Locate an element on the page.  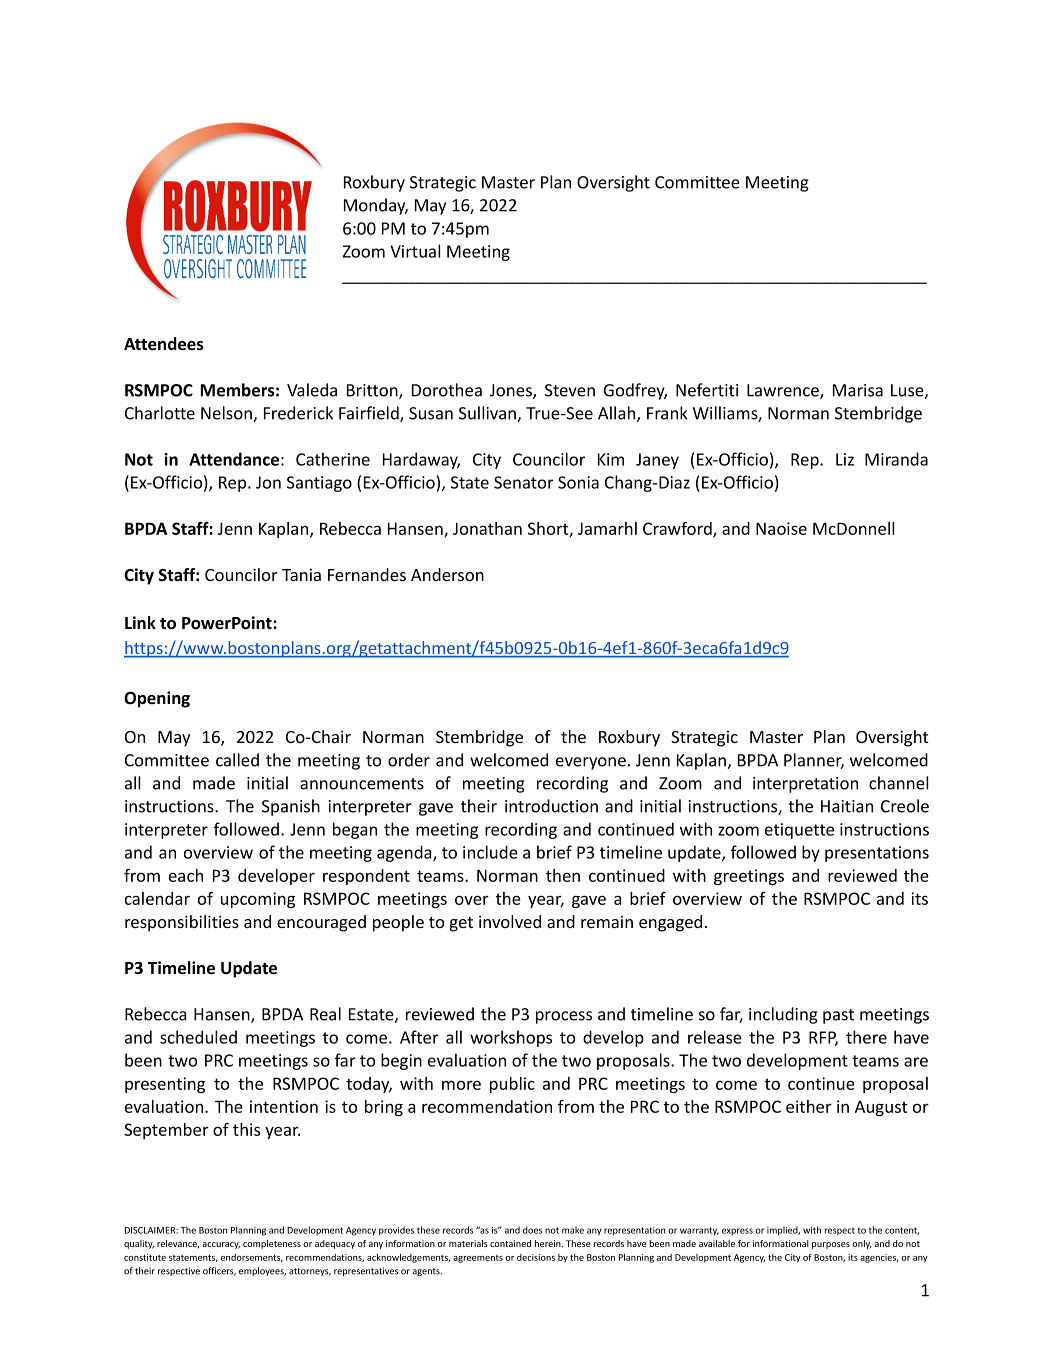
Crawford is located at coordinates (678, 530).
